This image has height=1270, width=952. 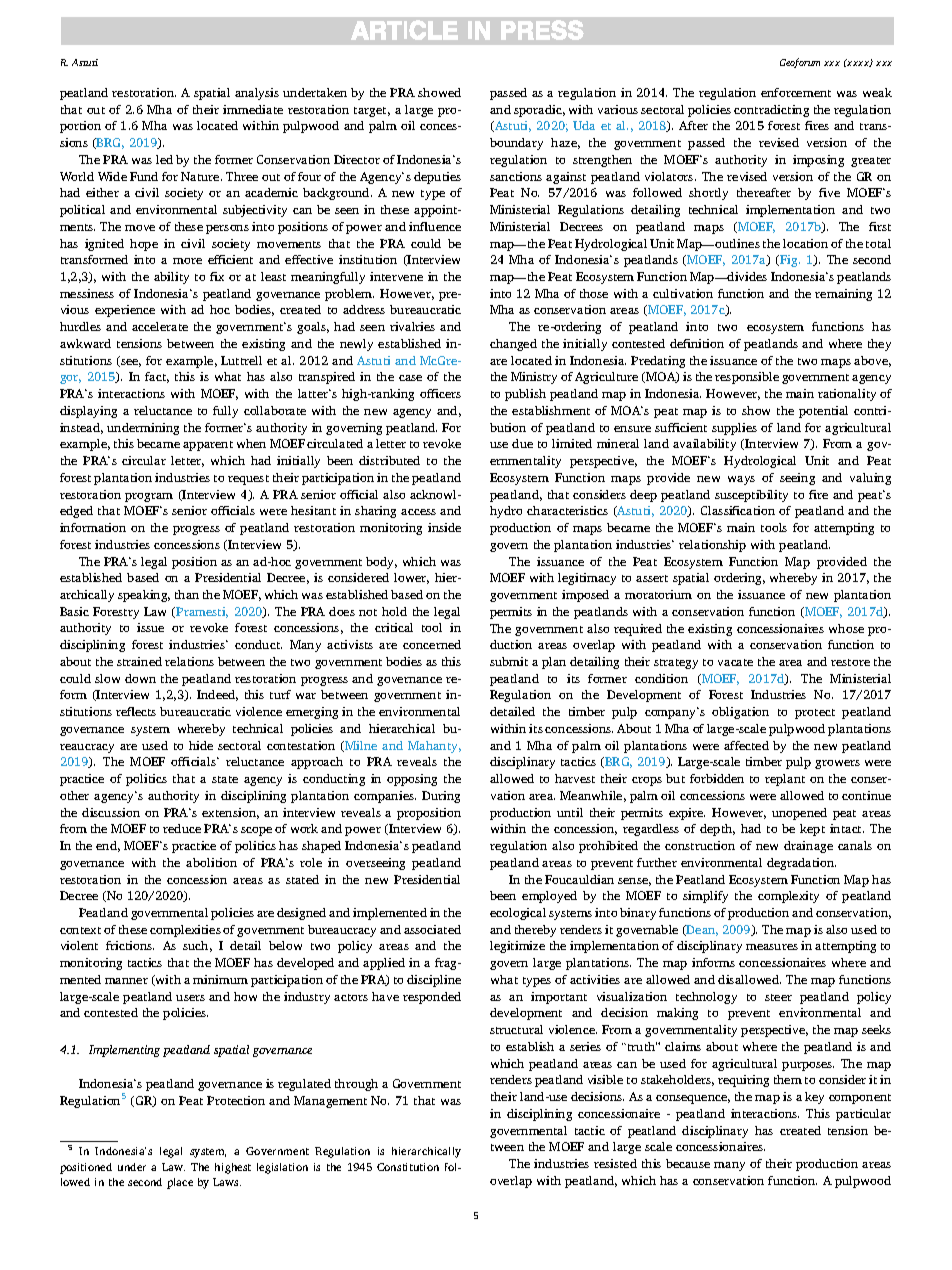 I want to click on program, so click(x=149, y=497).
